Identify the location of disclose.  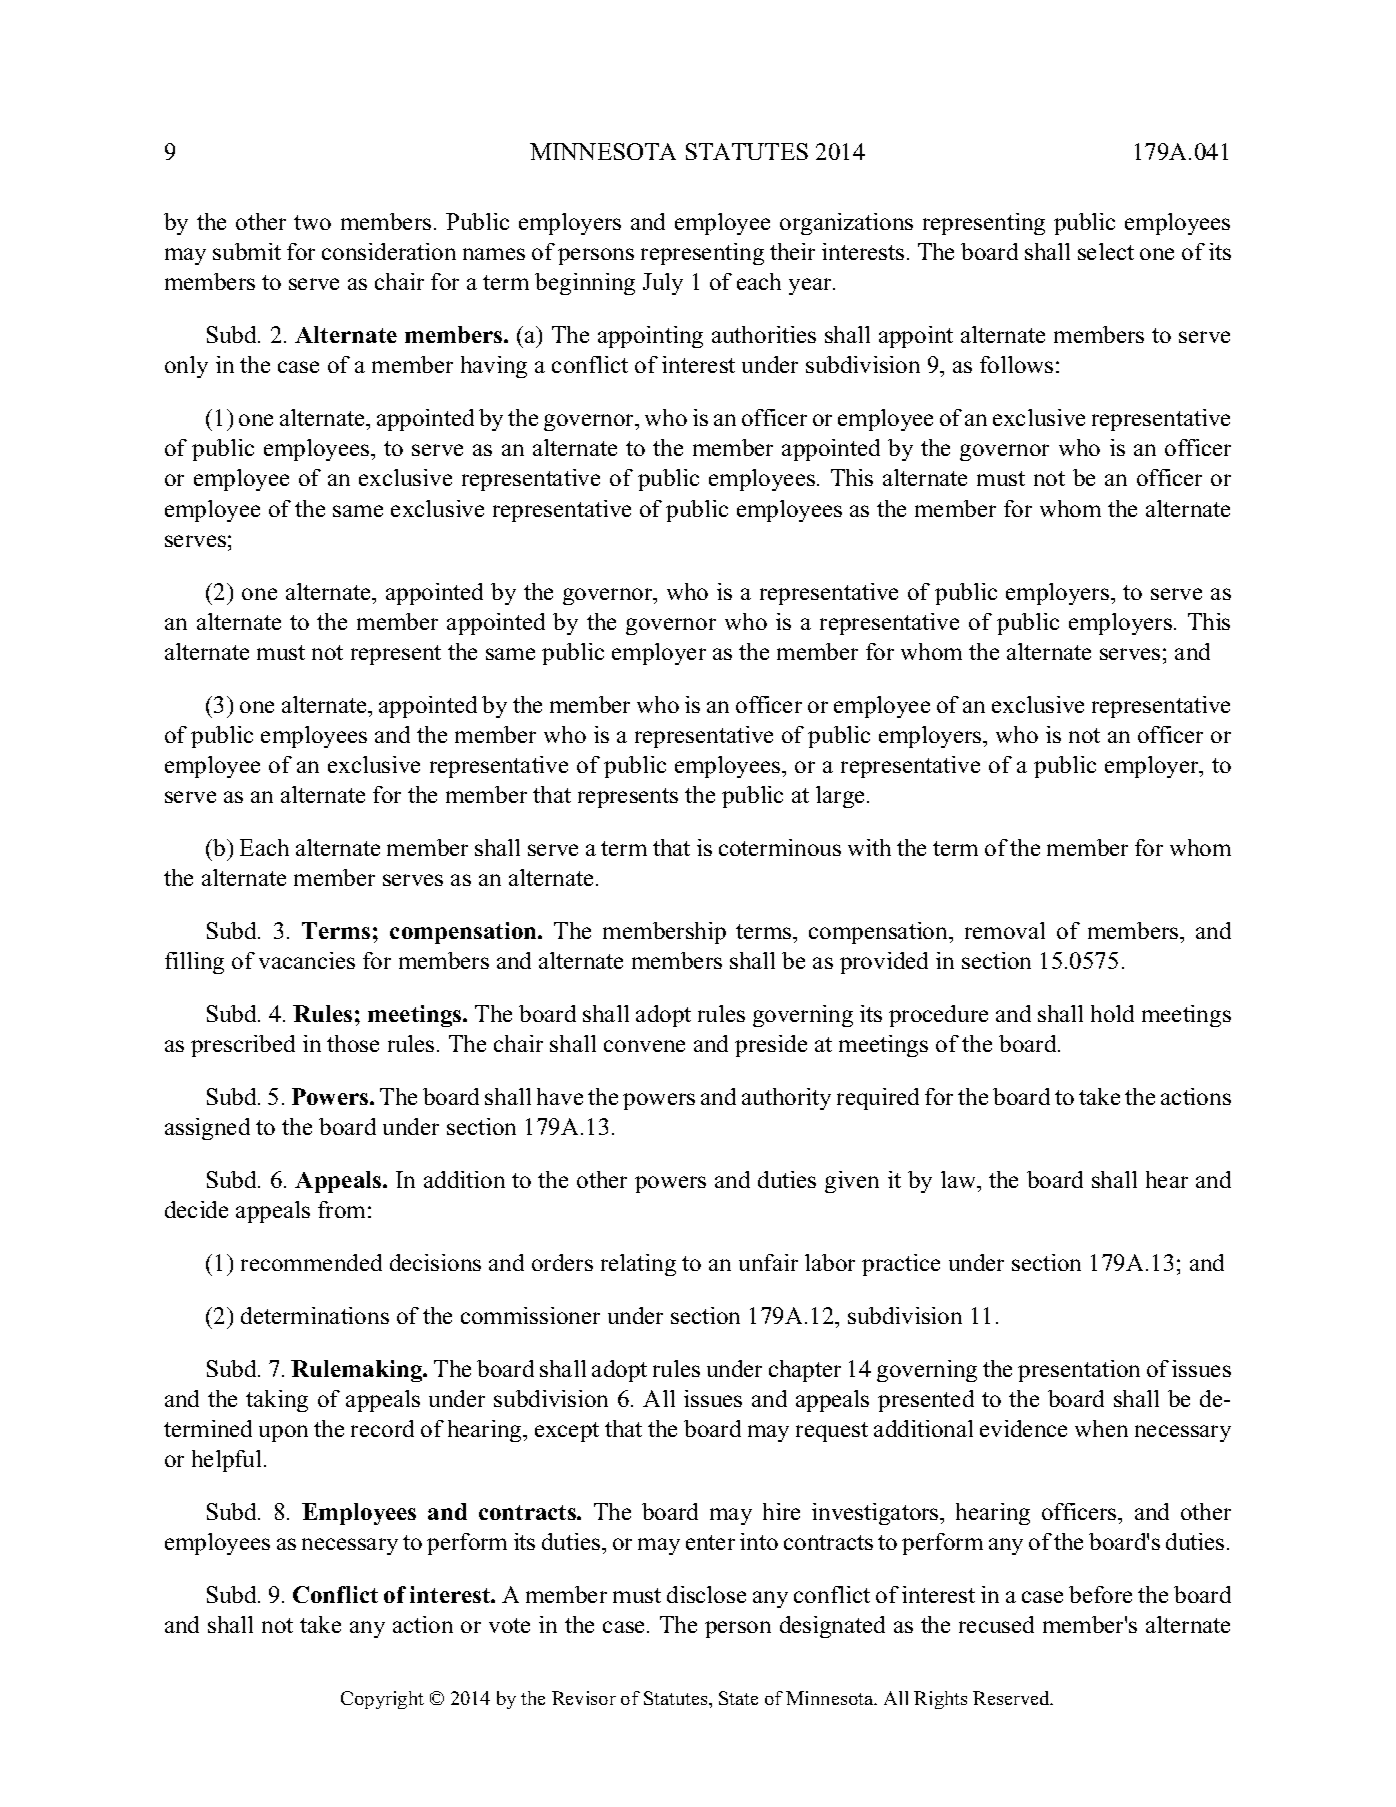
(706, 1594).
